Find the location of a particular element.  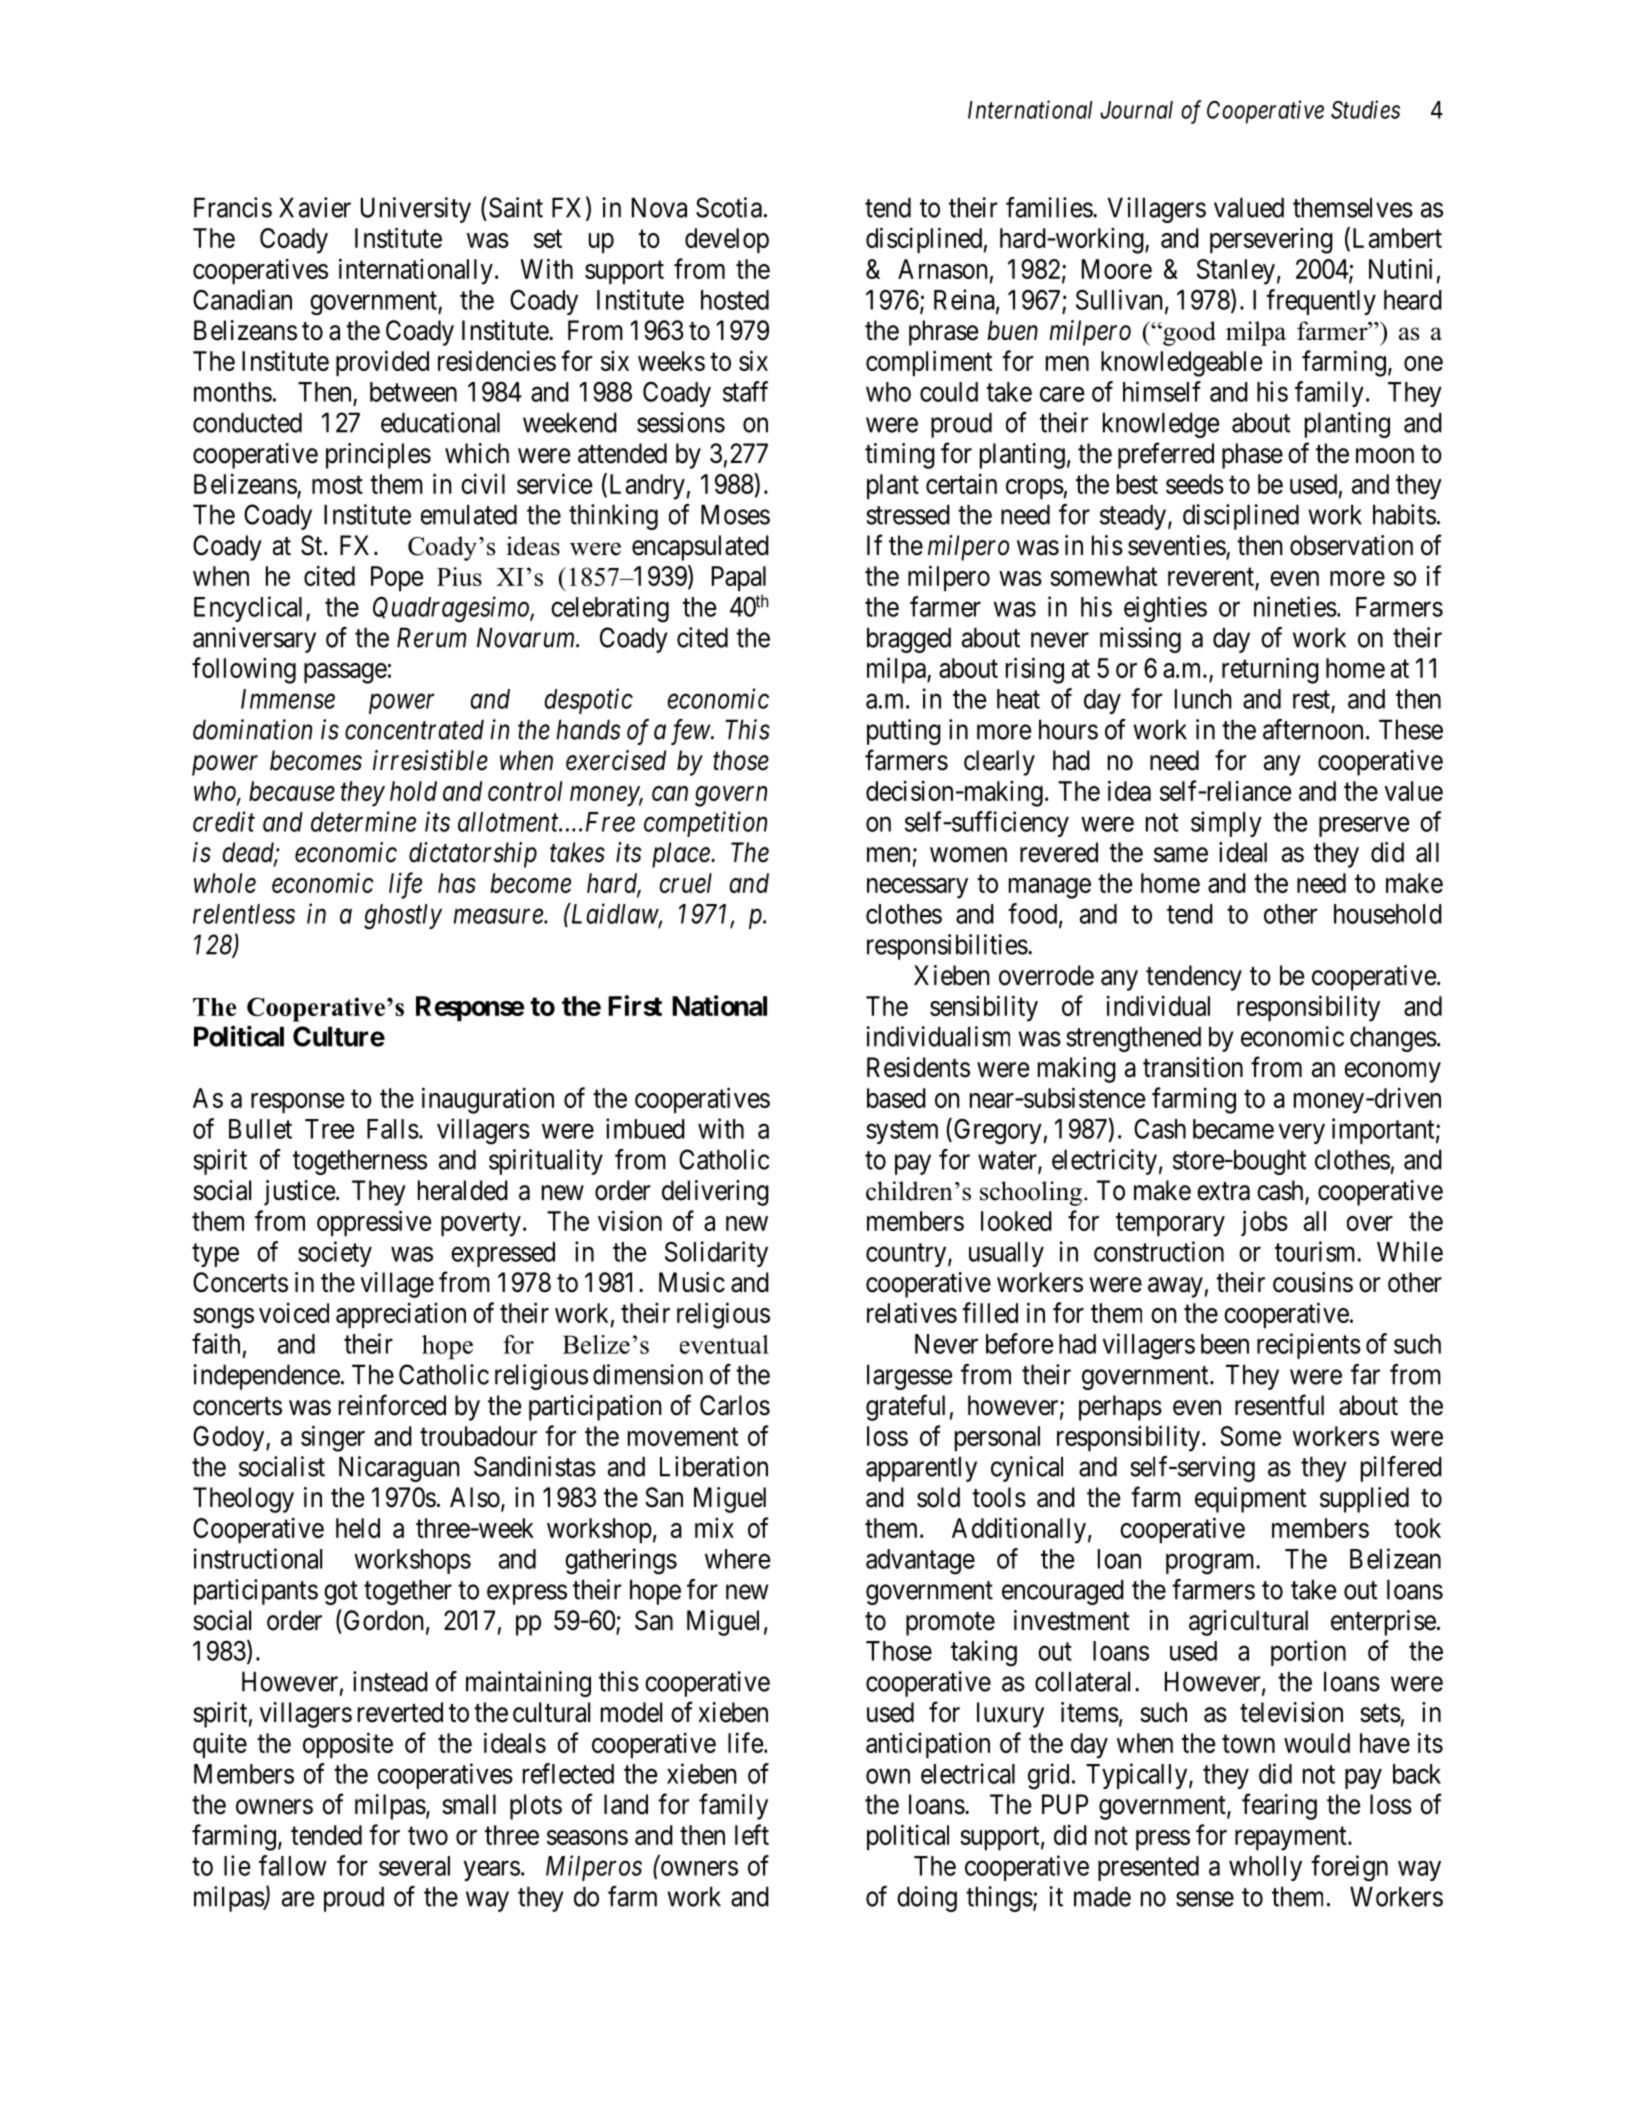

several is located at coordinates (414, 1866).
